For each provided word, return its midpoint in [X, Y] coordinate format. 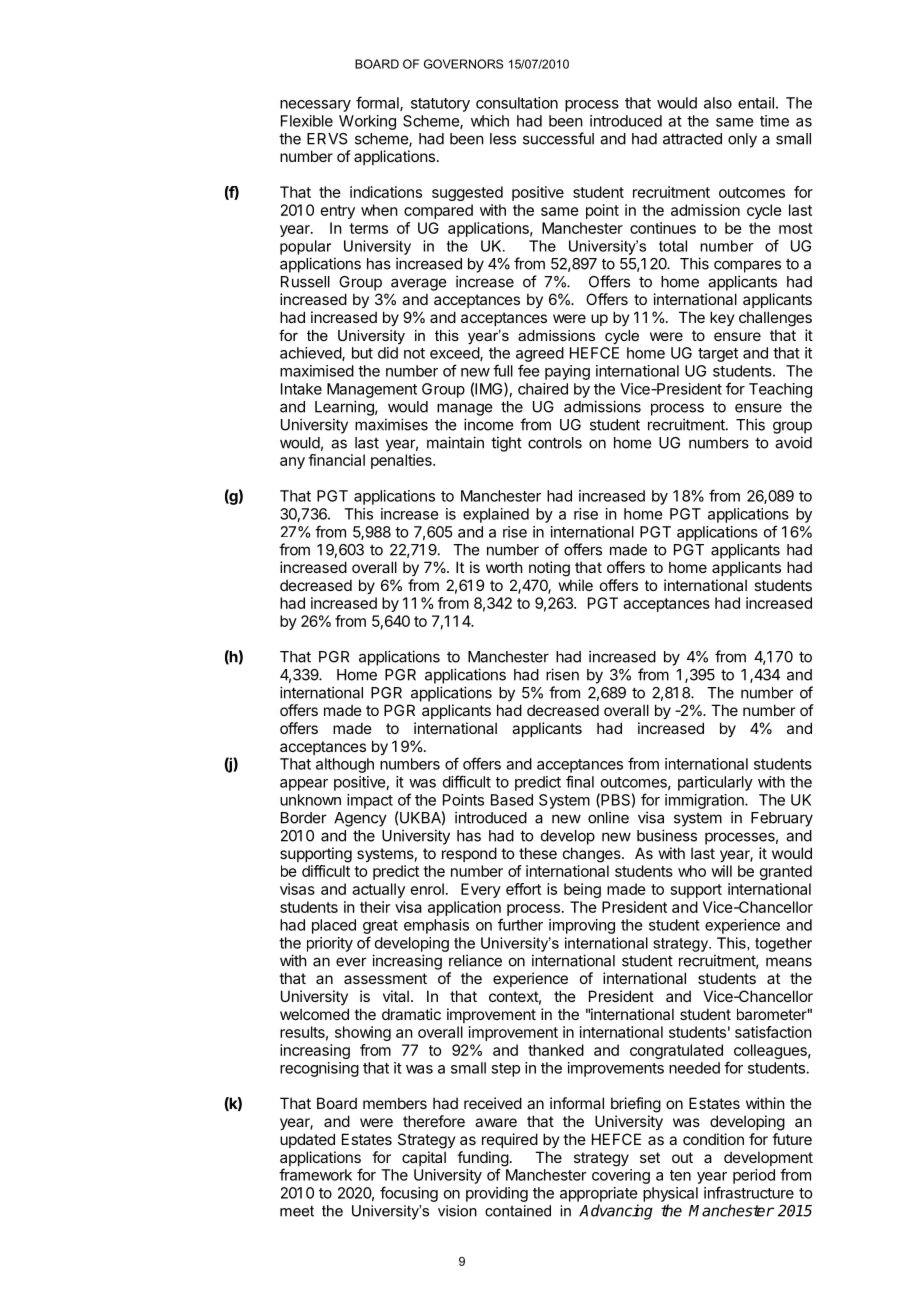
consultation [517, 103]
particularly [715, 783]
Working [367, 122]
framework [315, 1174]
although [345, 765]
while [576, 585]
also [718, 103]
